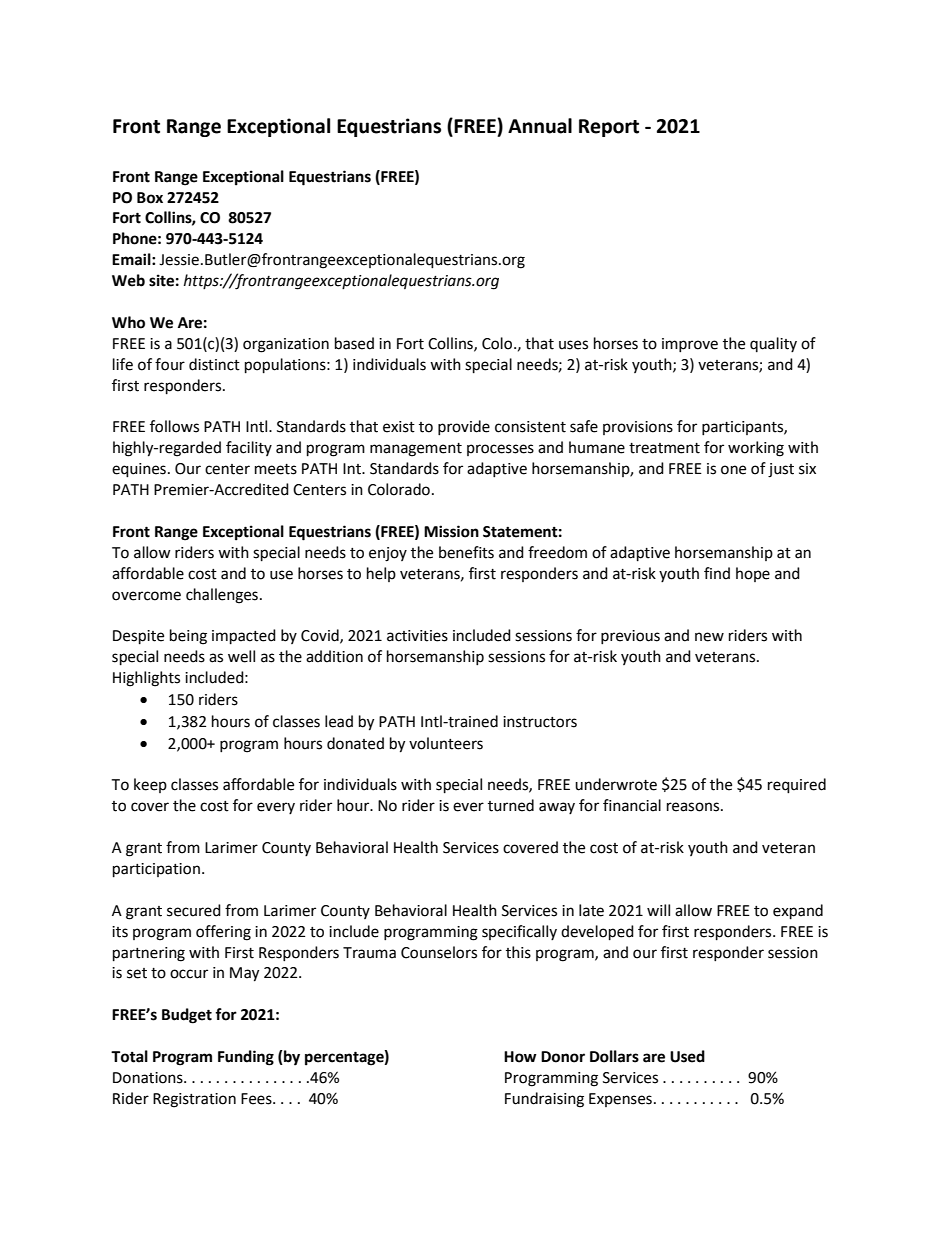 This image has width=952, height=1233. I want to click on Registration, so click(194, 1100).
